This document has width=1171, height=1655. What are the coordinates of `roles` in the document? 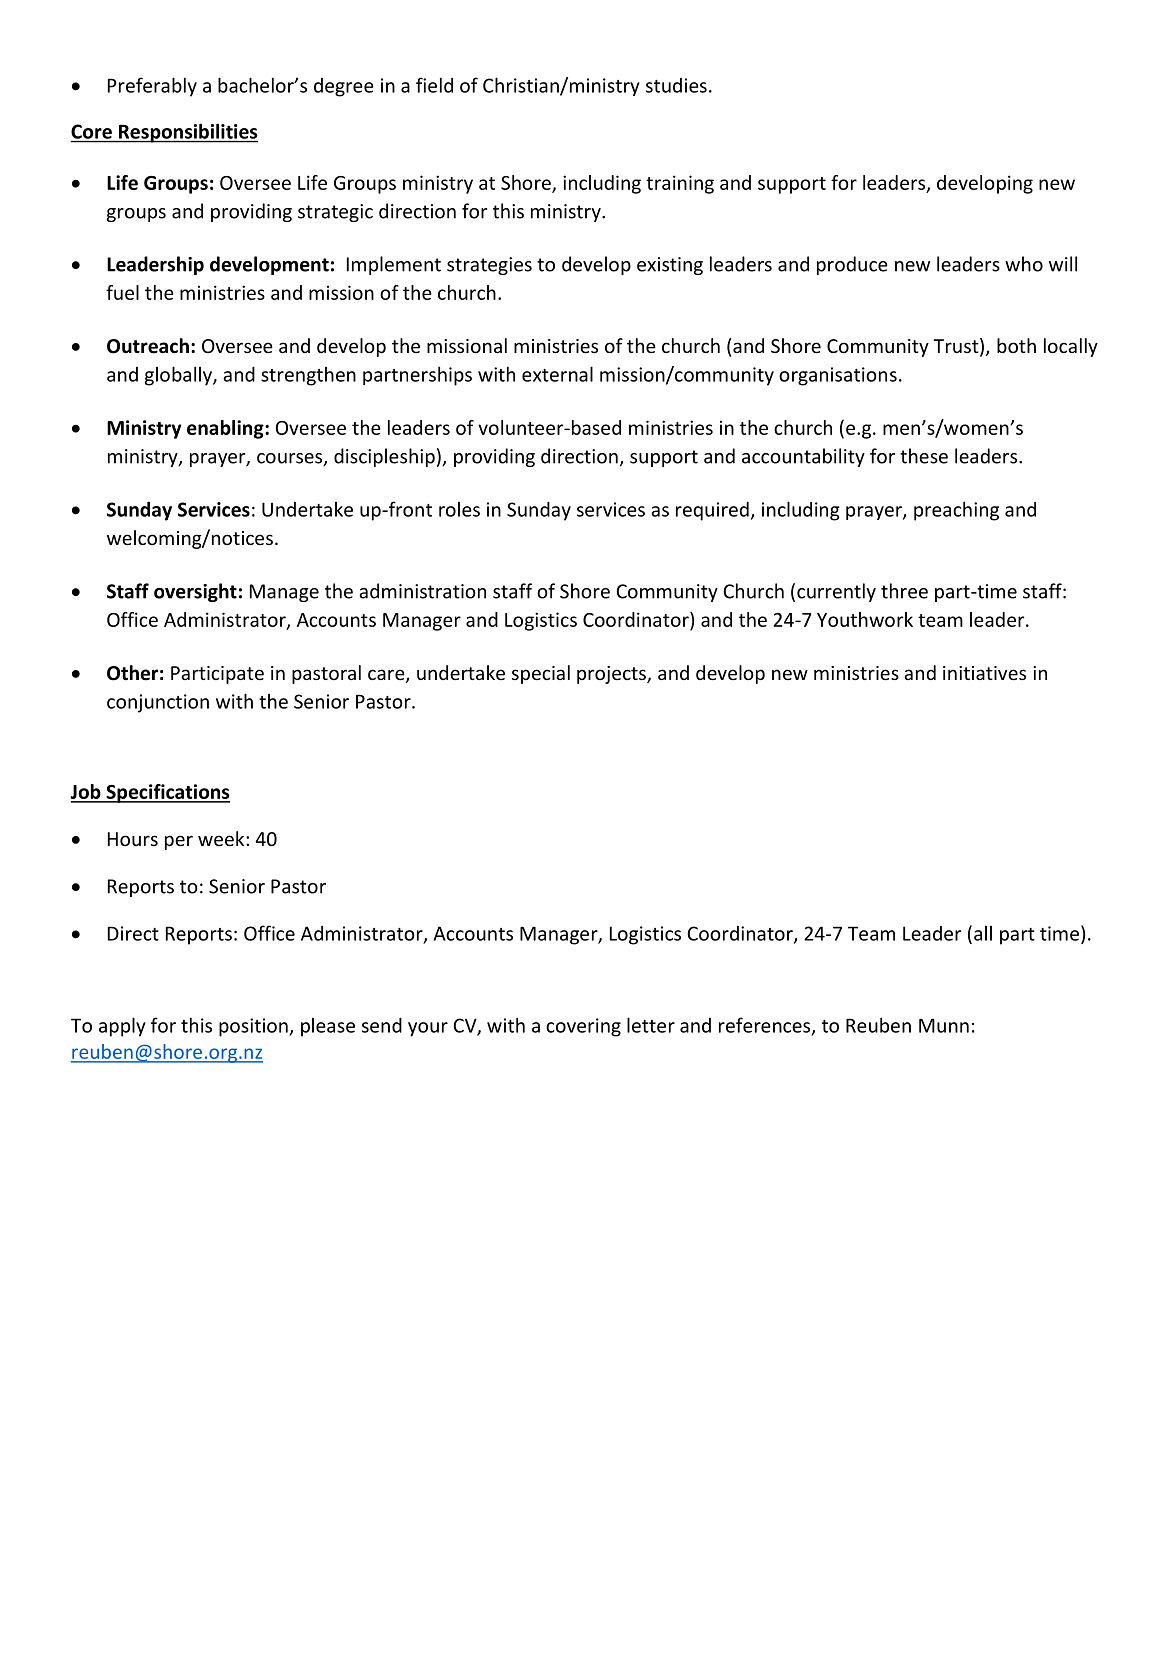 It's located at (459, 509).
